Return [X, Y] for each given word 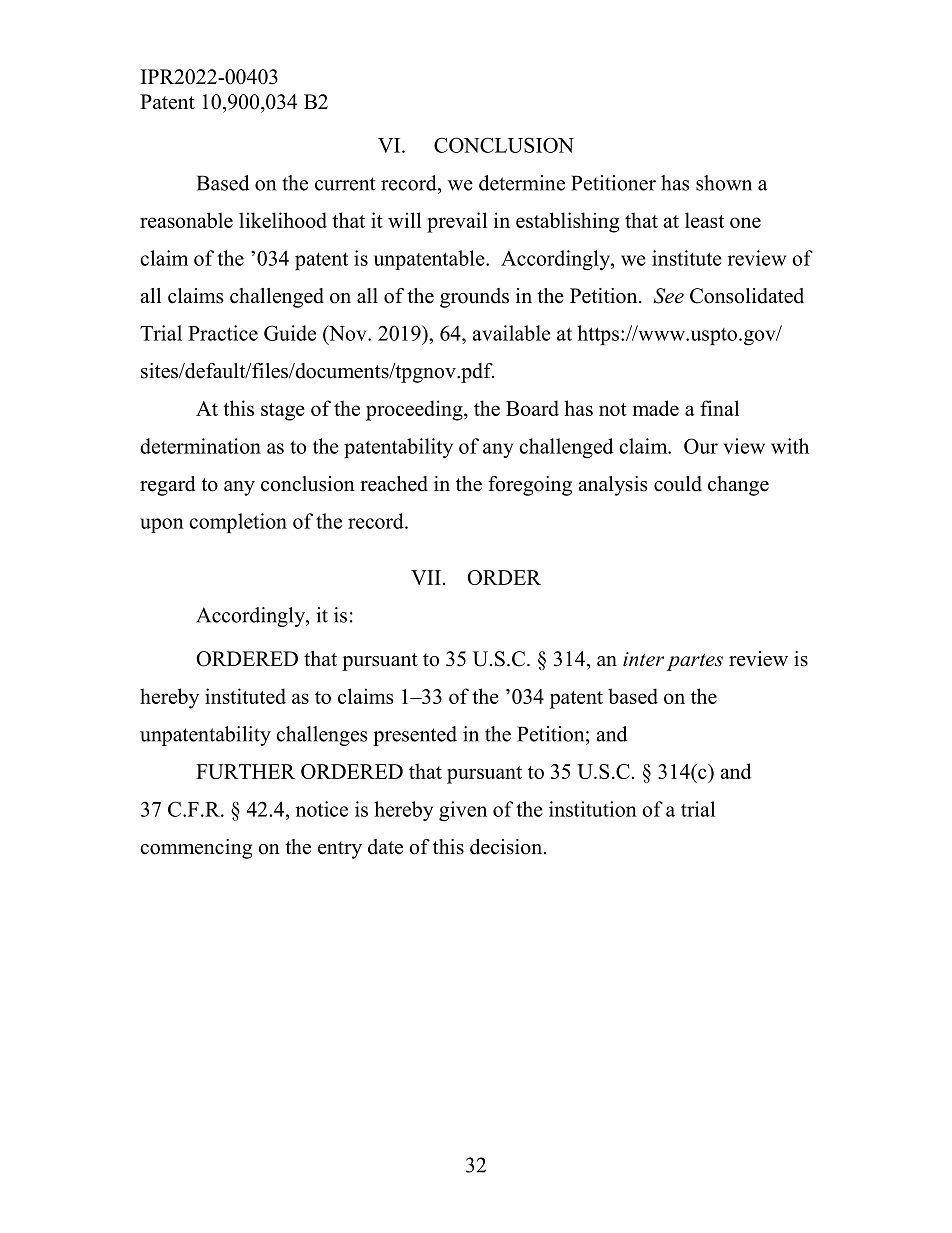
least [704, 220]
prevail [457, 222]
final [719, 408]
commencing [196, 849]
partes [695, 662]
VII [426, 577]
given [463, 811]
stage [283, 412]
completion [238, 523]
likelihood [283, 220]
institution [593, 809]
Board [532, 408]
